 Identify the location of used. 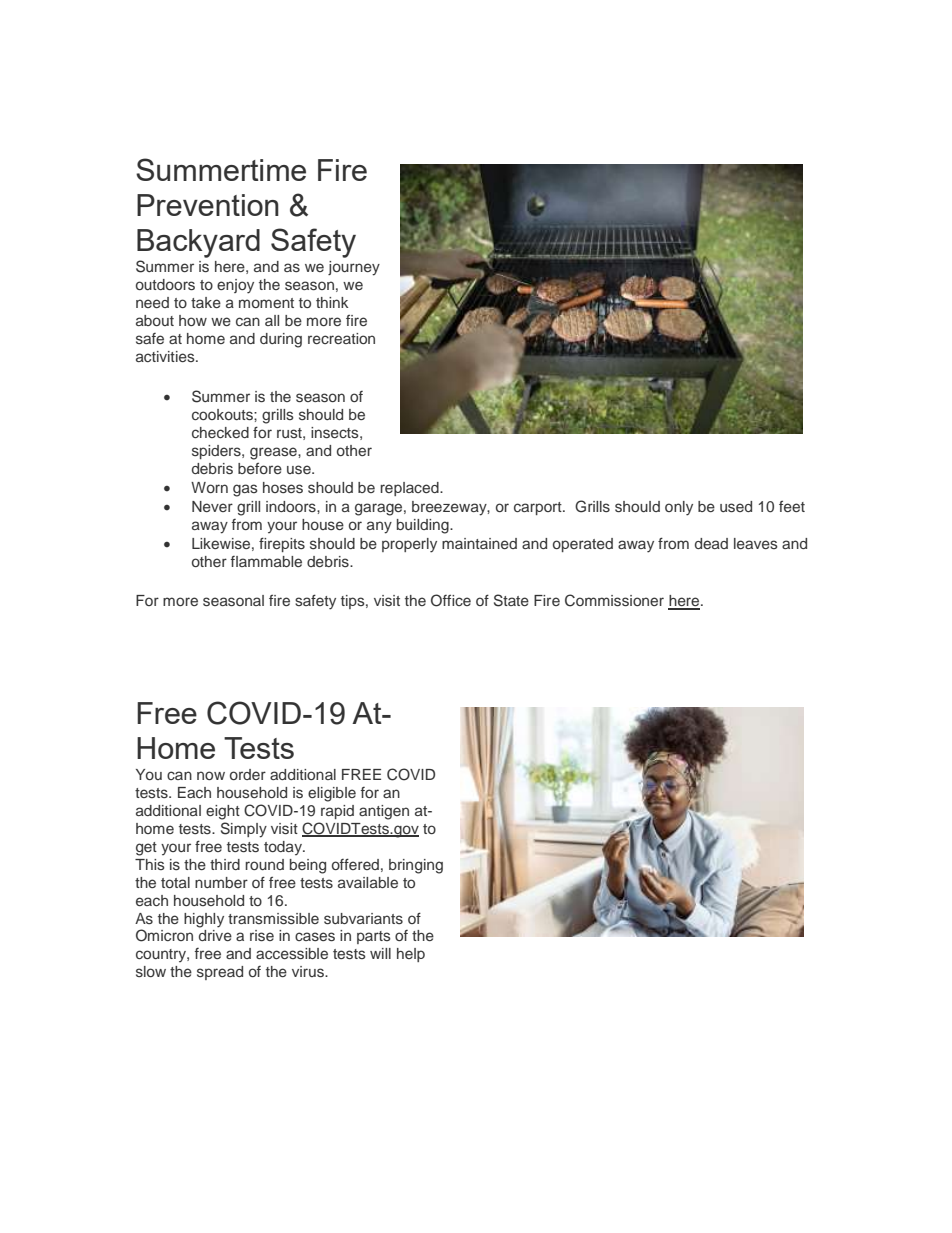
(736, 506).
